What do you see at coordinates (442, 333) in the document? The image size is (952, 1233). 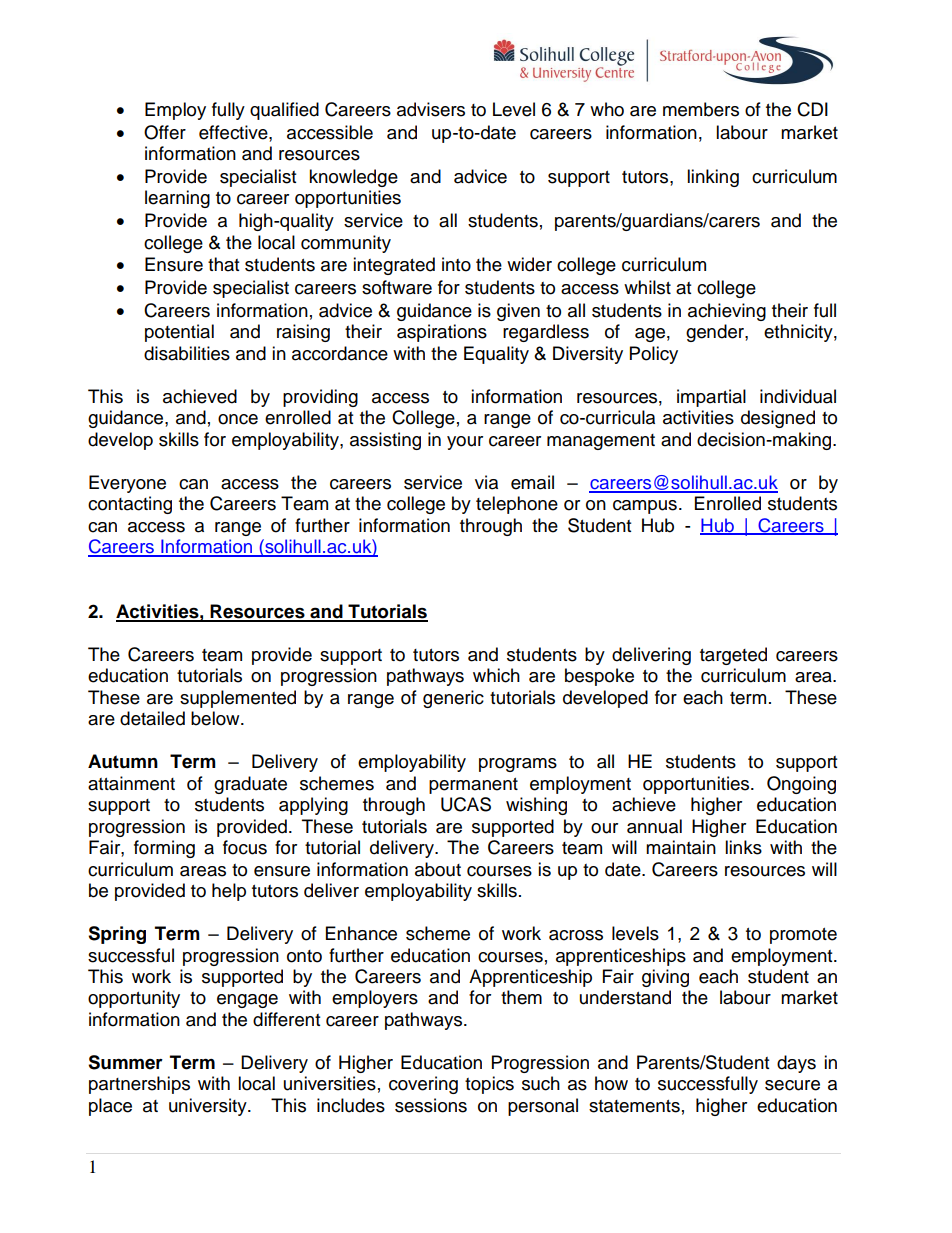 I see `aspirations` at bounding box center [442, 333].
